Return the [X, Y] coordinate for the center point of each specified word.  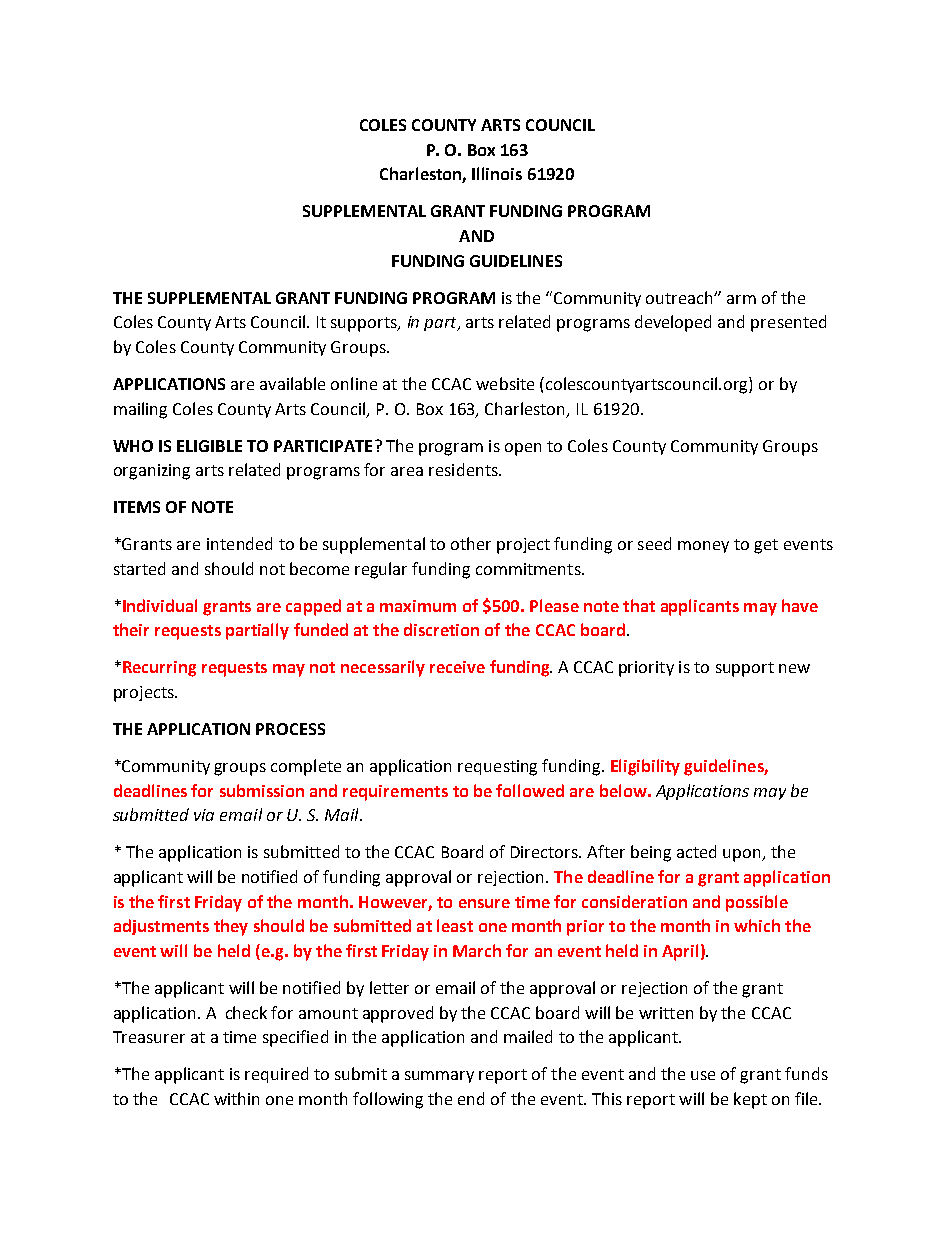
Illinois [497, 173]
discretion [441, 629]
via [204, 815]
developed [673, 323]
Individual [160, 605]
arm [741, 299]
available [292, 383]
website [505, 383]
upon [743, 855]
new [794, 668]
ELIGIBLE [209, 446]
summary [439, 1077]
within [236, 1098]
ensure [484, 903]
